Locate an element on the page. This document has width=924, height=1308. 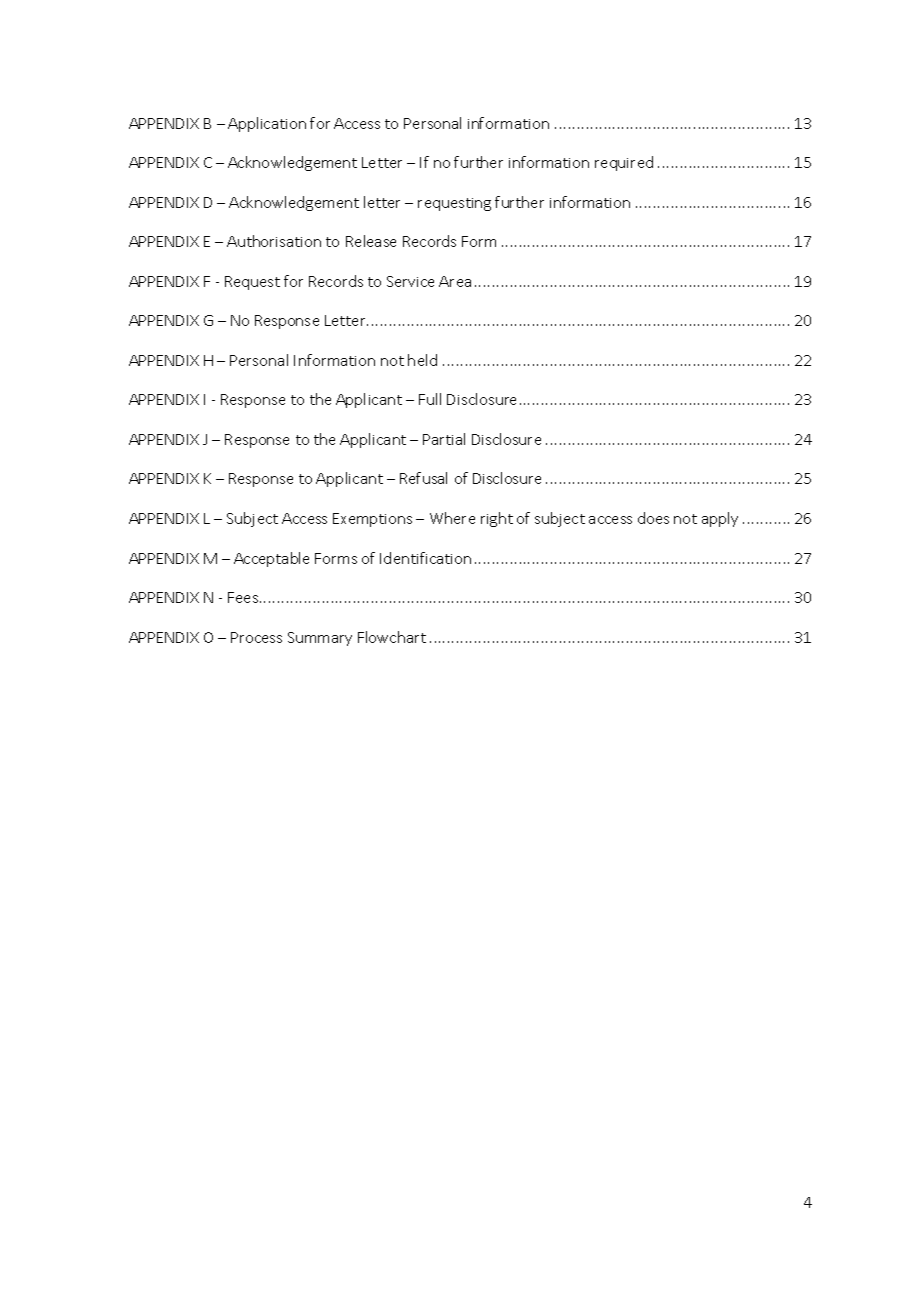
apply is located at coordinates (720, 519).
